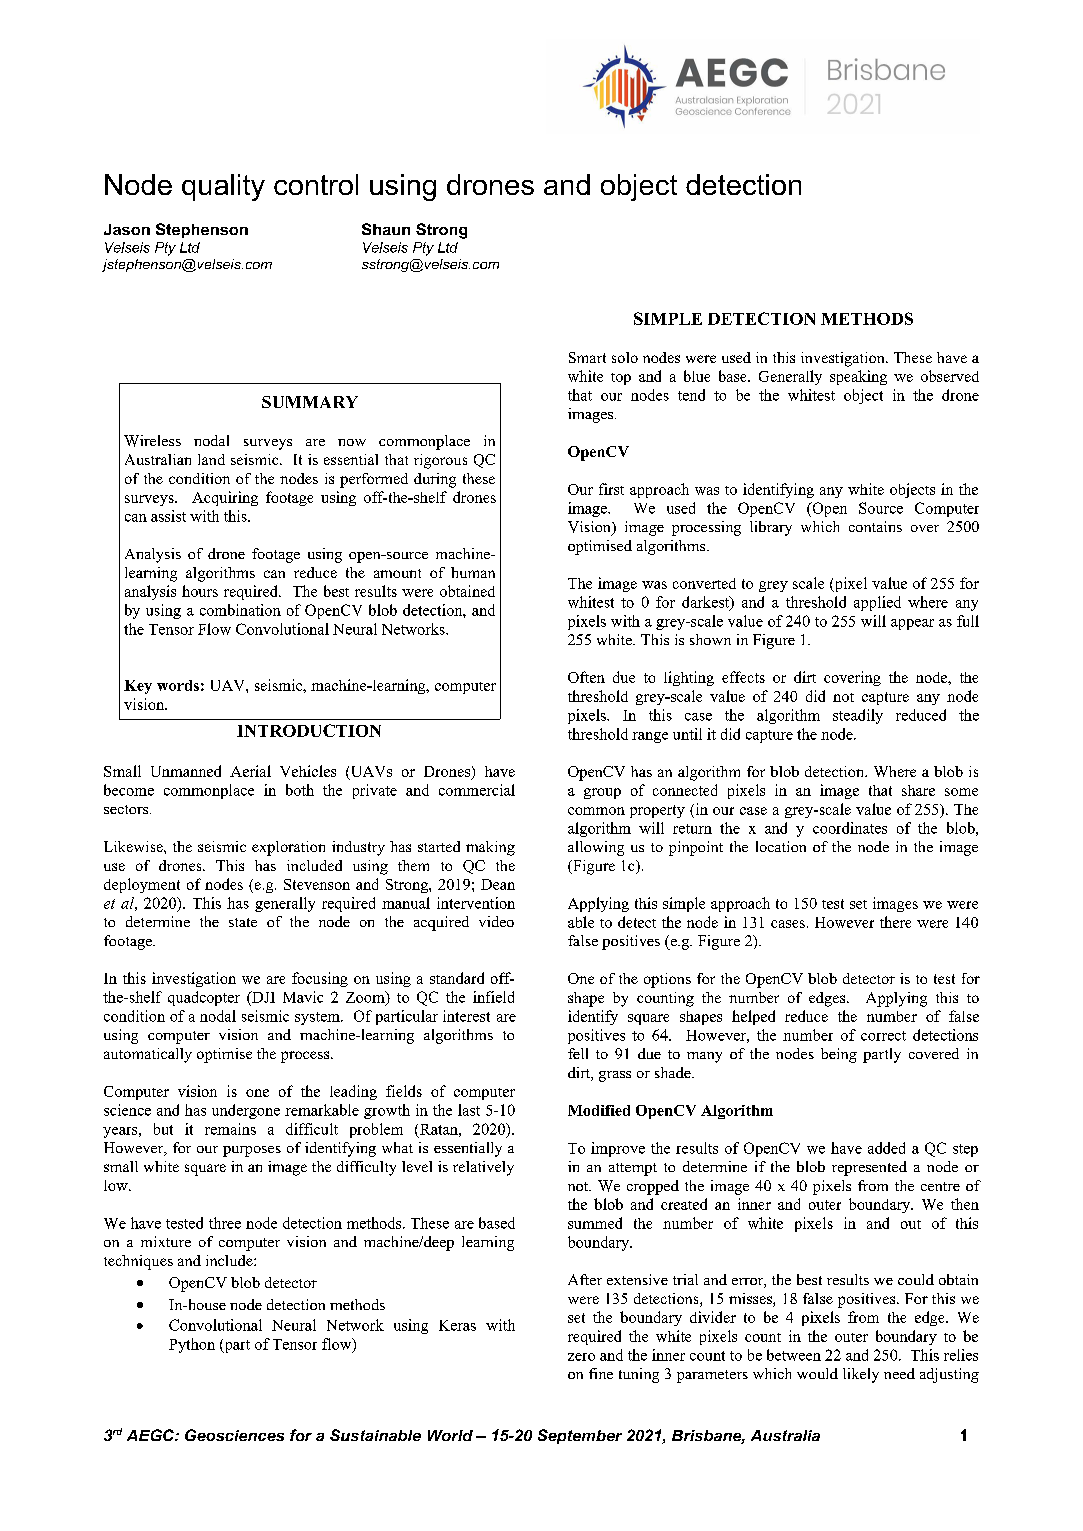  I want to click on Shaun, so click(386, 229).
